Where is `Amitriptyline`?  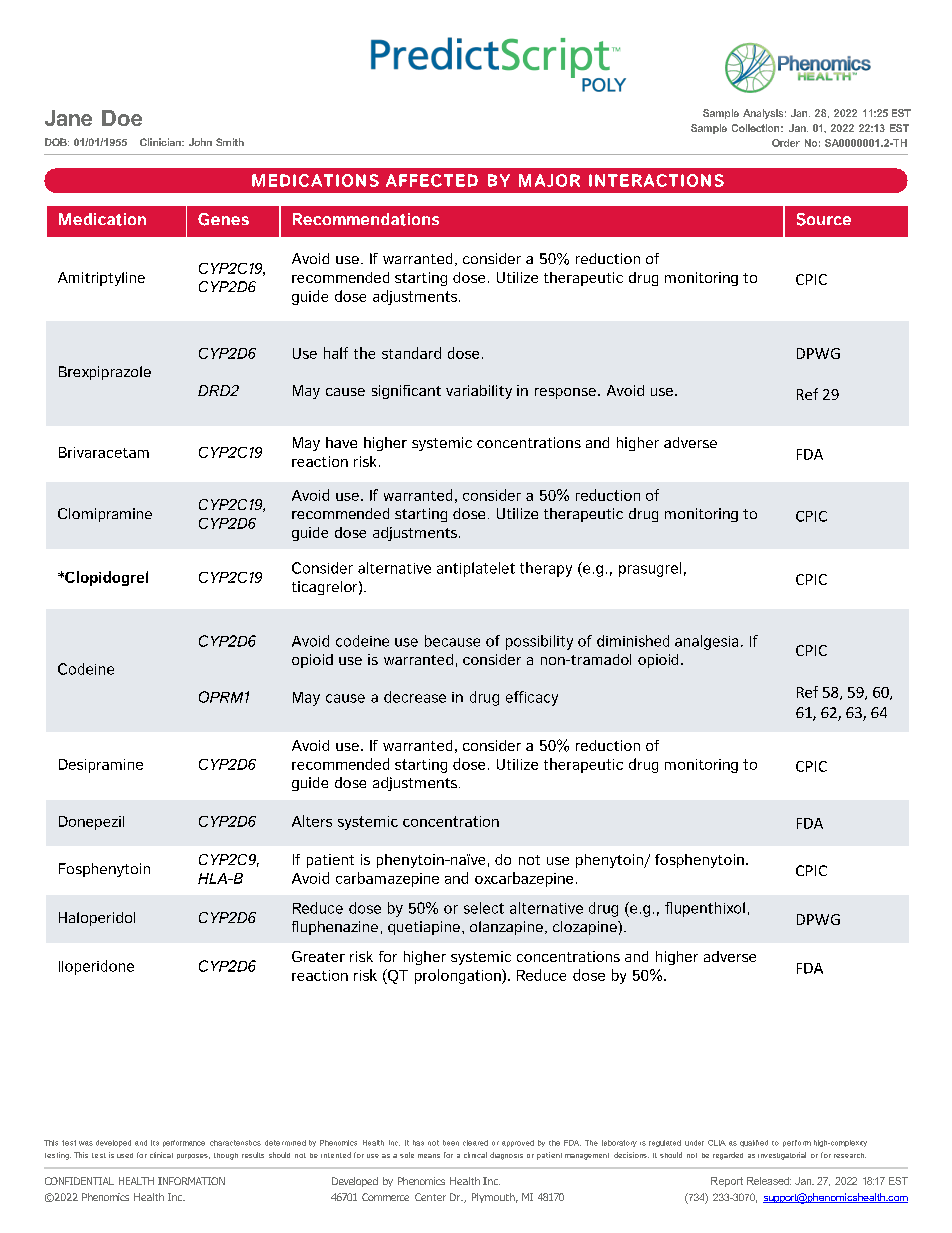 Amitriptyline is located at coordinates (101, 279).
